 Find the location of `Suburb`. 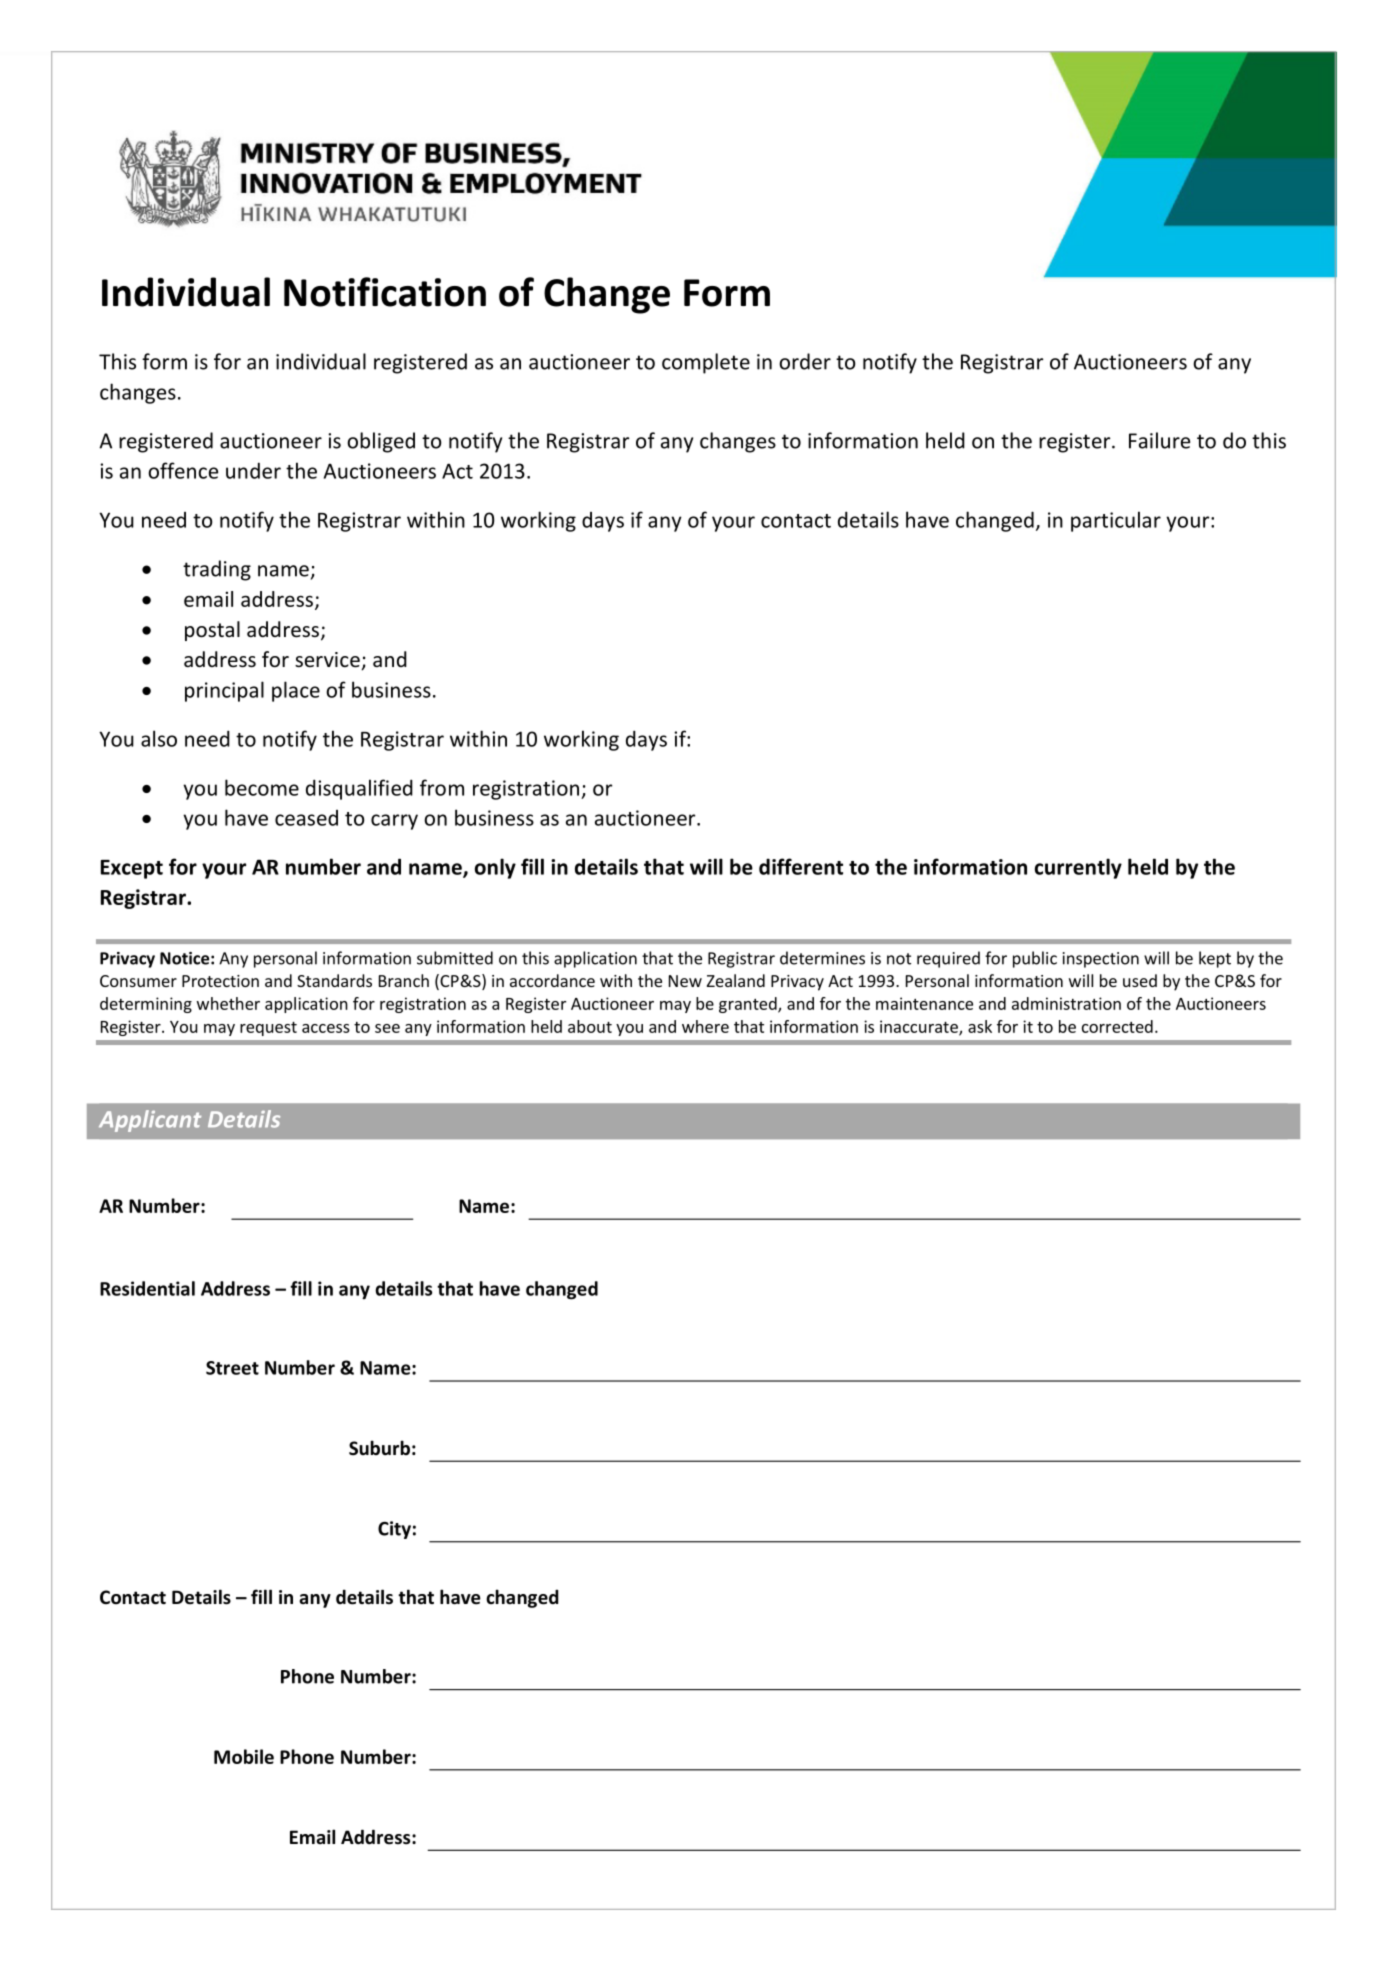

Suburb is located at coordinates (379, 1448).
